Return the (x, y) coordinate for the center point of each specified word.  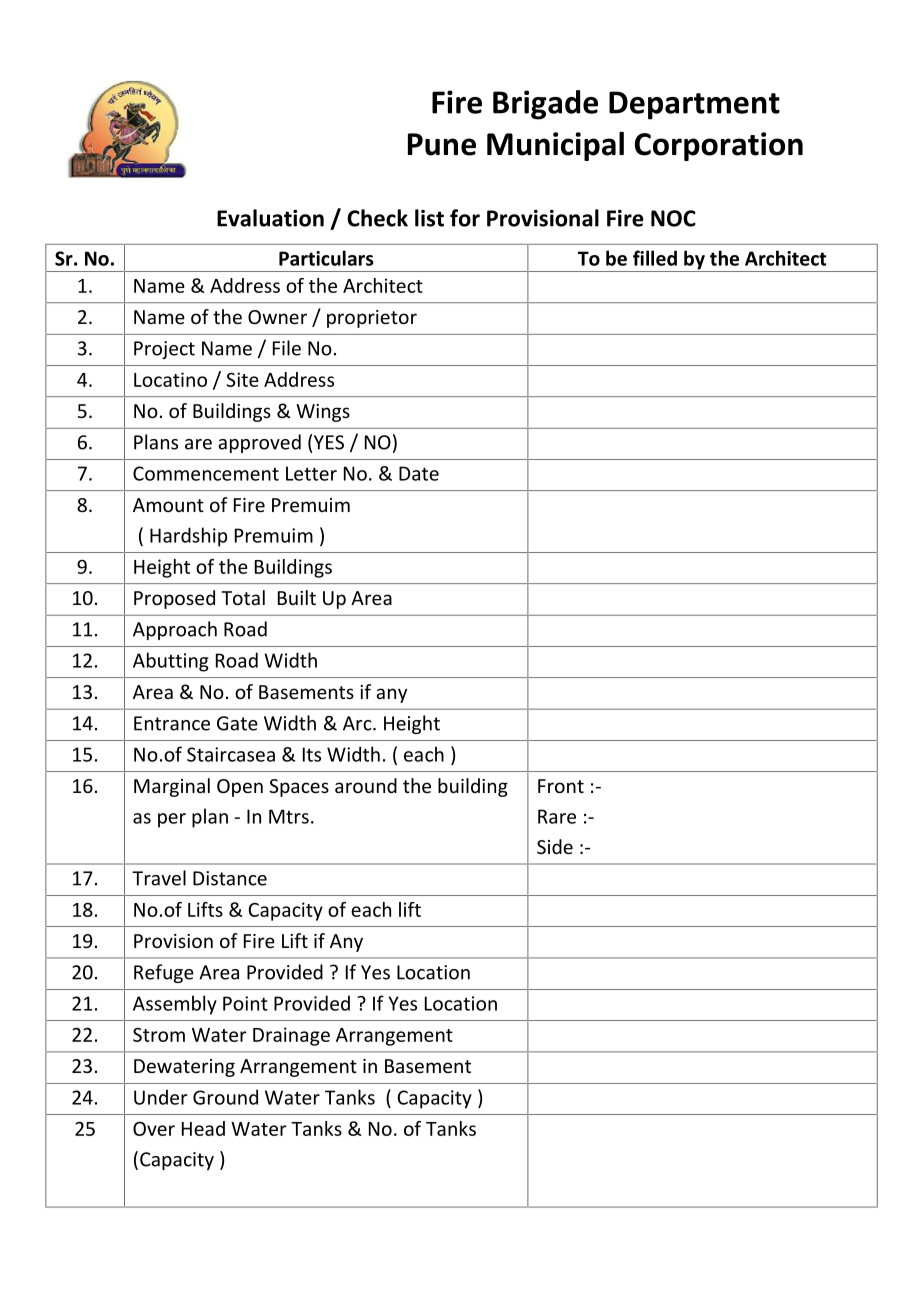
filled (655, 258)
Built (297, 597)
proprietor (372, 319)
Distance (230, 878)
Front (561, 786)
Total (243, 597)
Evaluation (270, 218)
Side (555, 846)
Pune (442, 144)
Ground (225, 1097)
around (366, 785)
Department (694, 105)
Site (243, 379)
